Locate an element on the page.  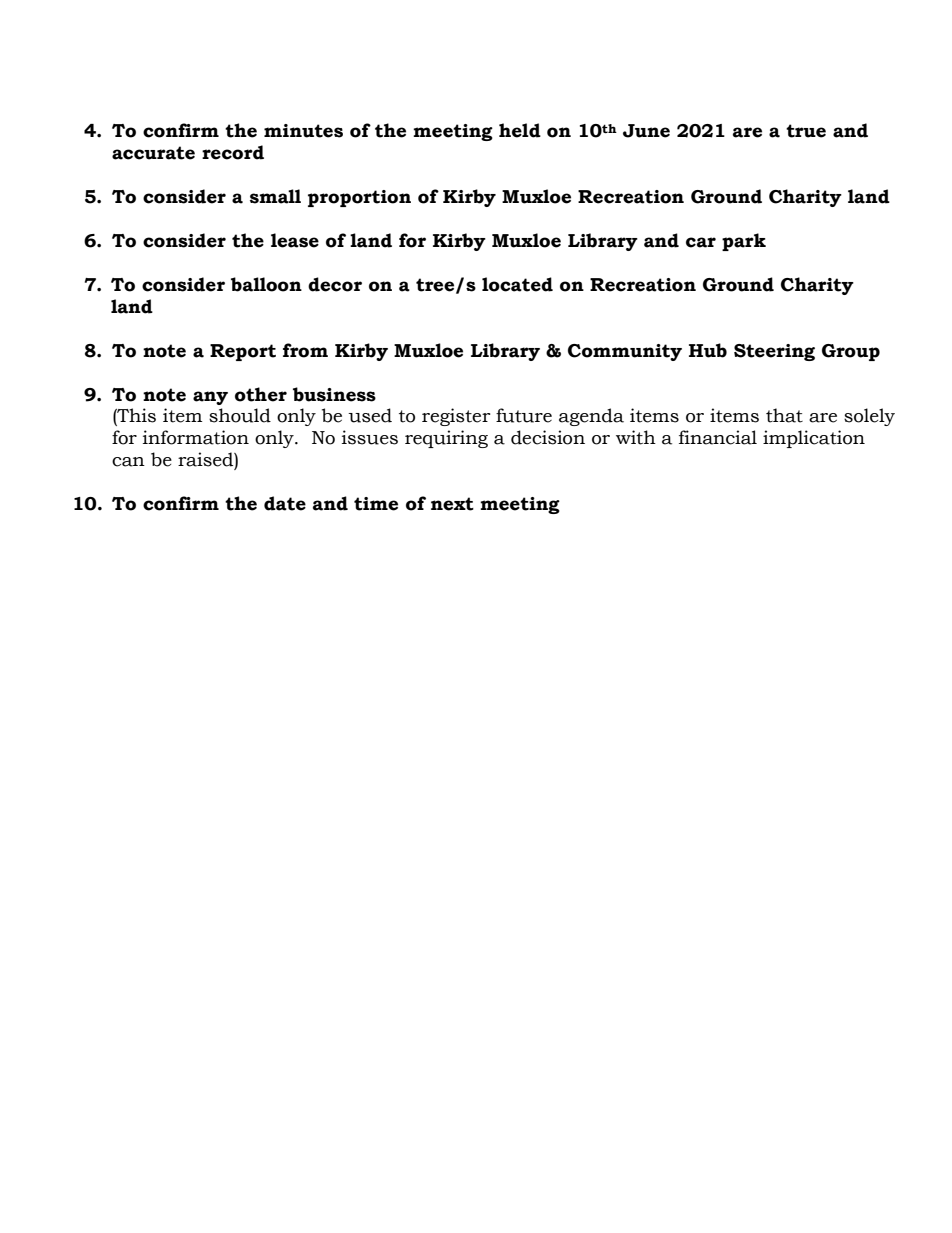
park is located at coordinates (744, 242).
